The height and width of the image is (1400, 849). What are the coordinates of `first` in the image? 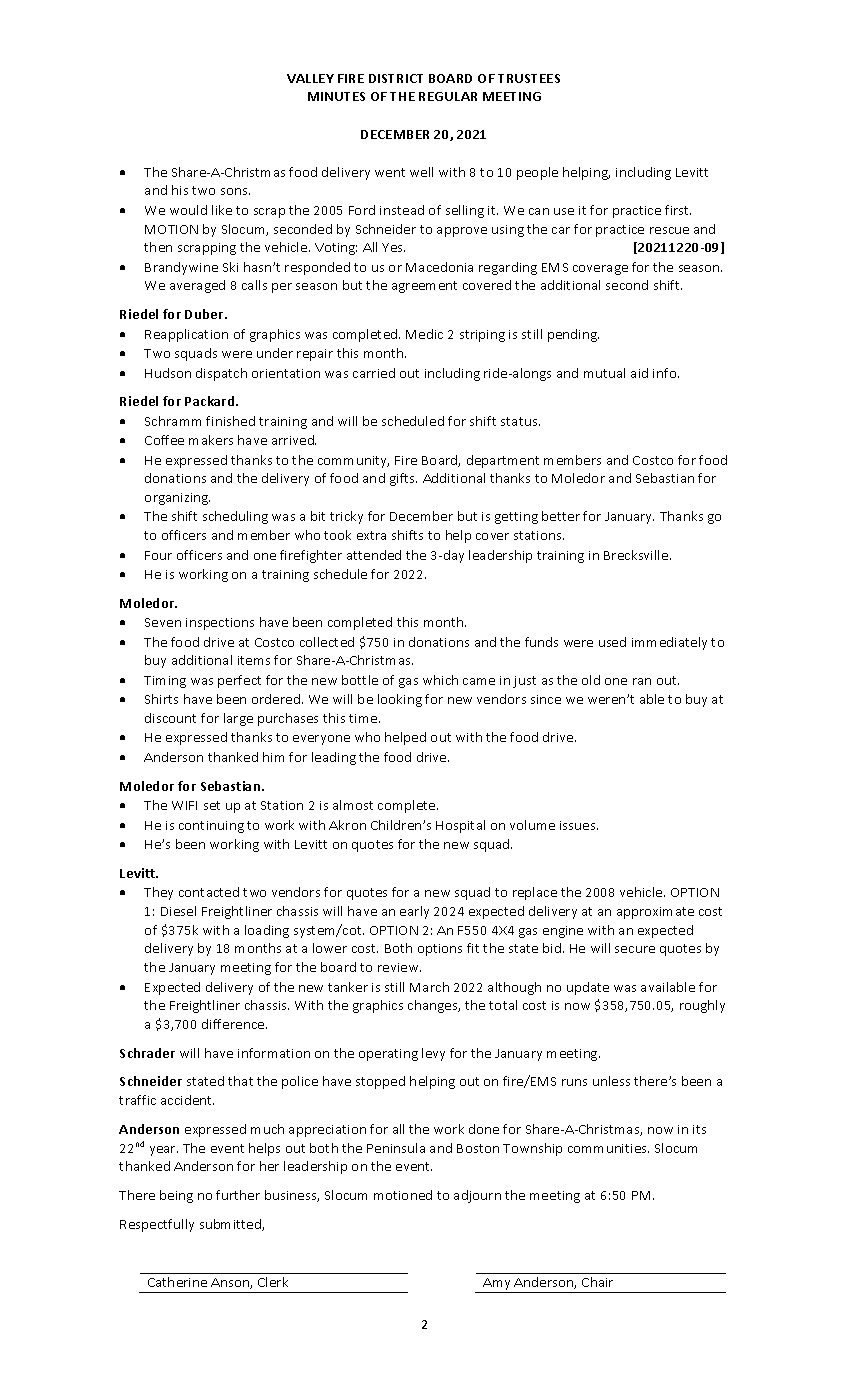 It's located at (678, 210).
